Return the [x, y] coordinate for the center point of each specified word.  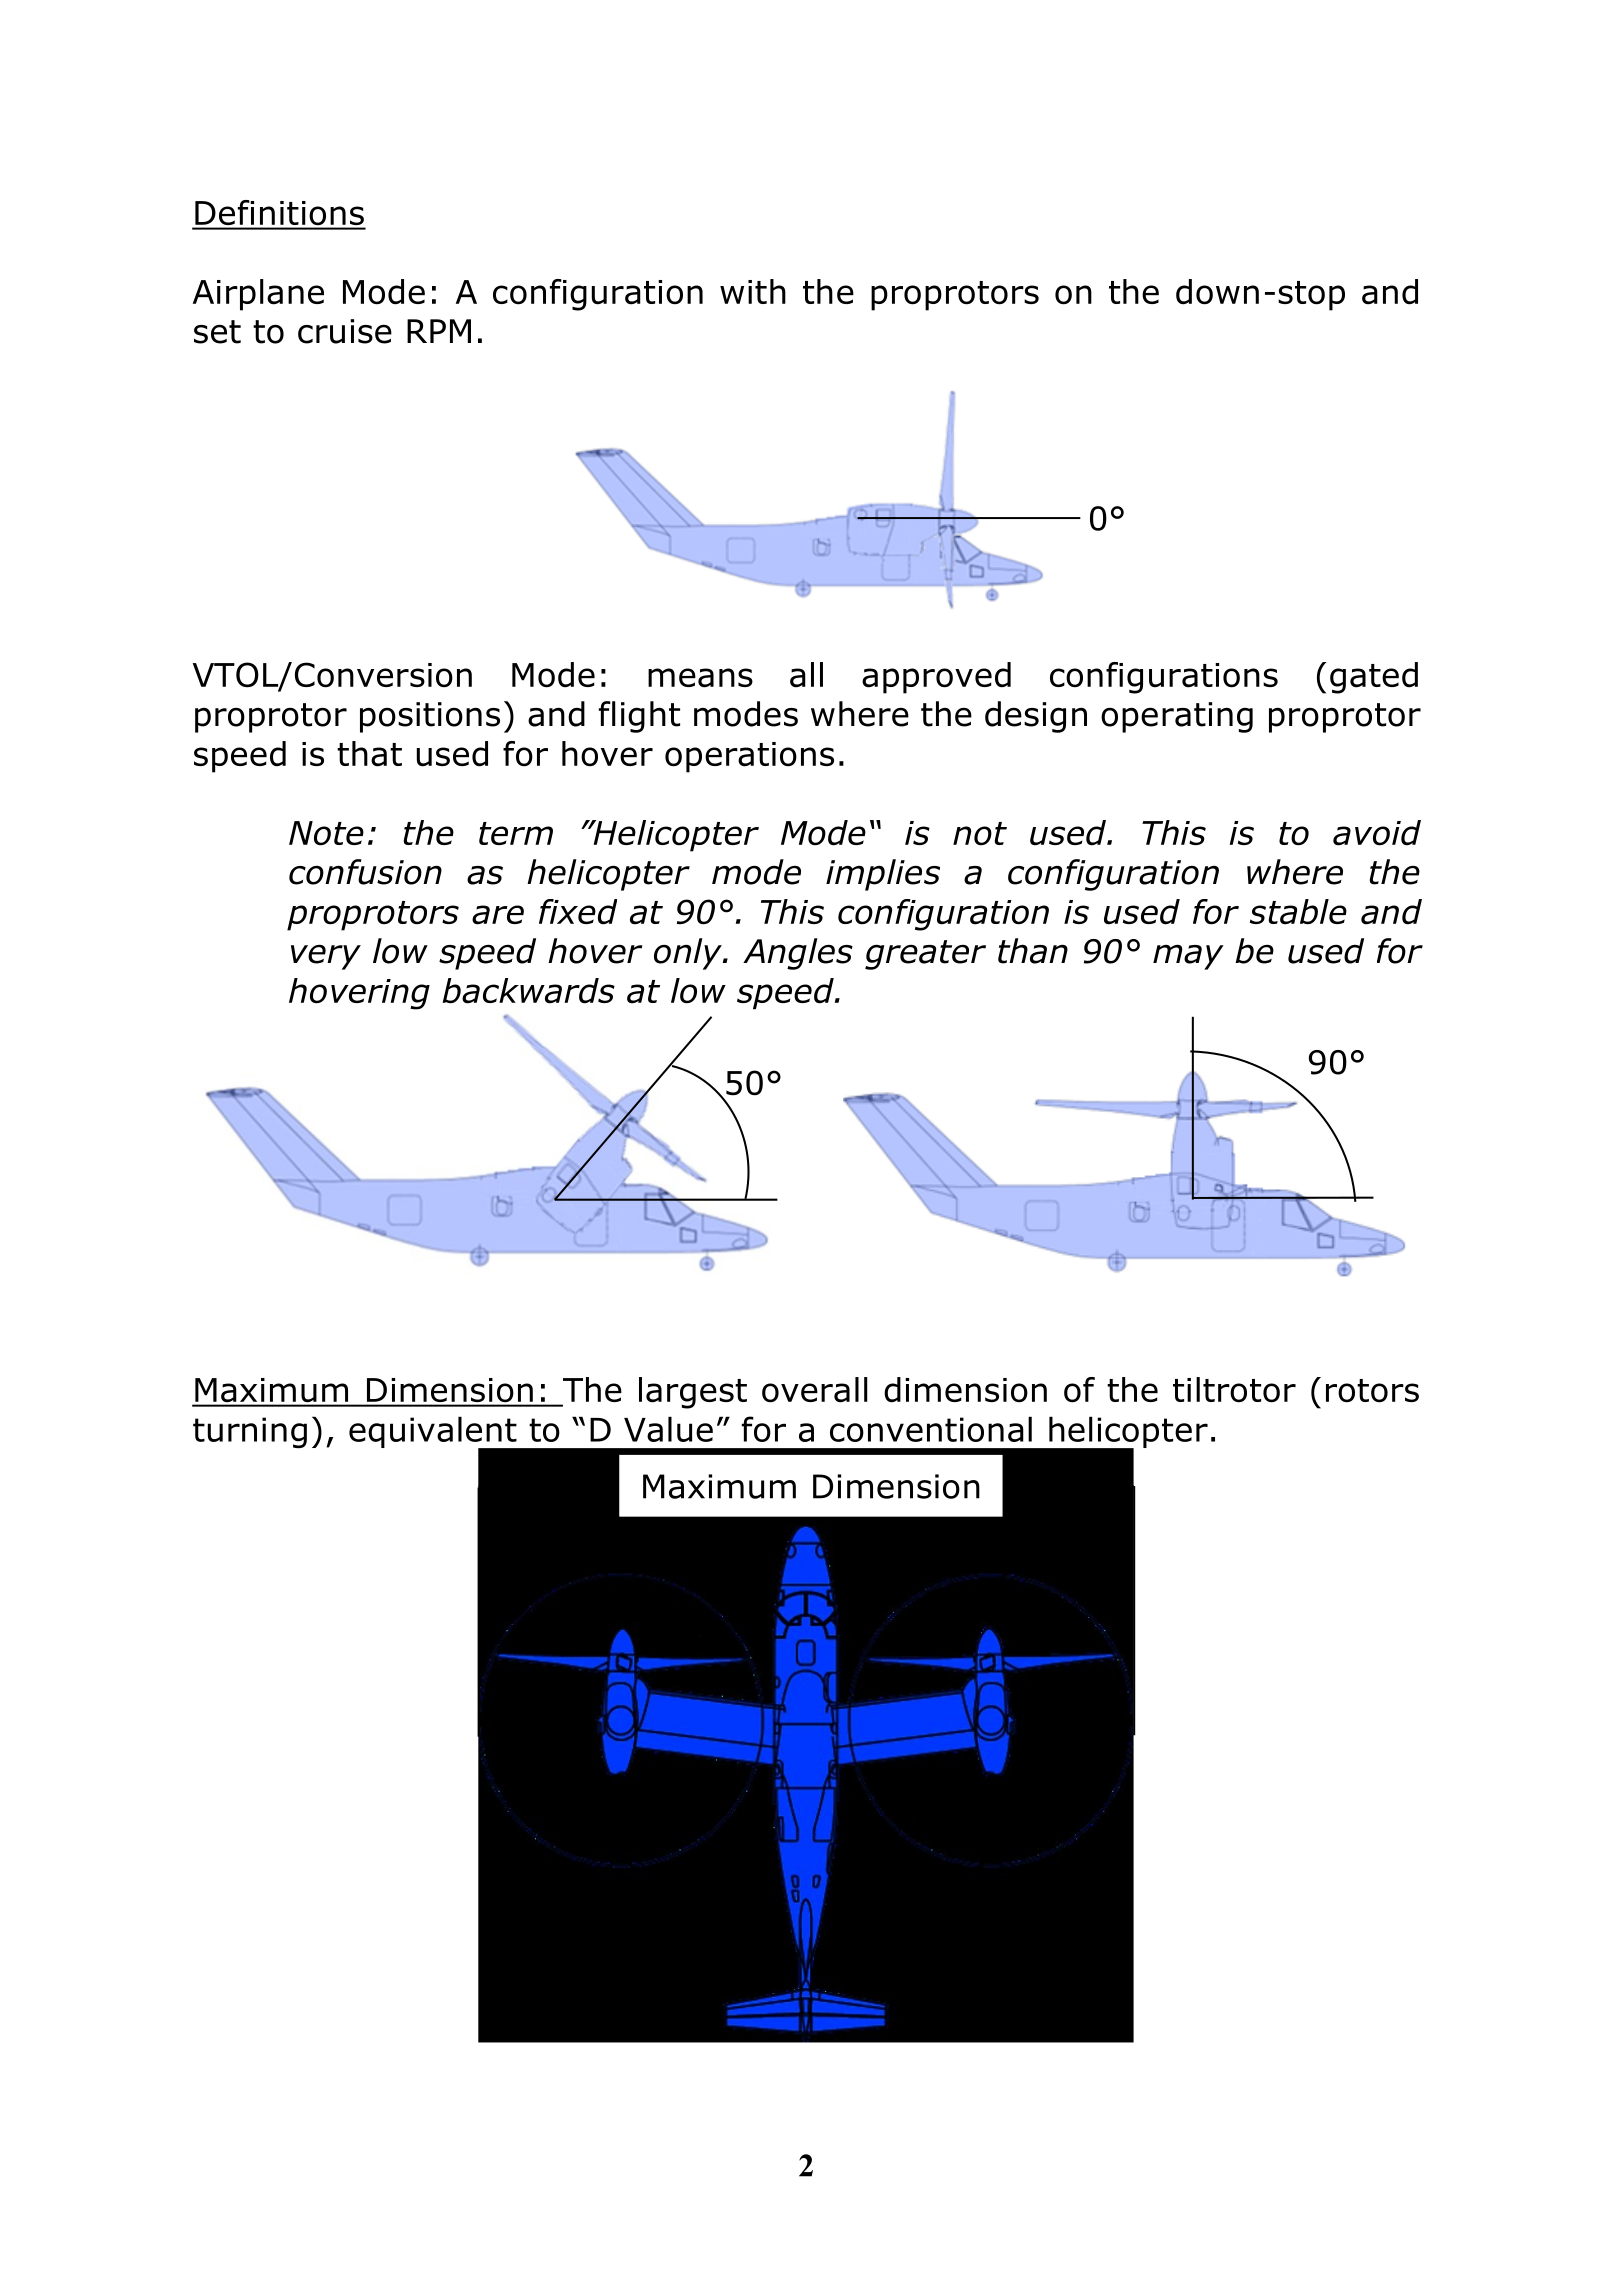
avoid [1377, 833]
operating [1177, 717]
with [753, 291]
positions [430, 717]
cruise [345, 331]
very [326, 957]
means [700, 678]
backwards [528, 991]
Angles [798, 954]
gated [1374, 678]
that [369, 754]
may [1188, 957]
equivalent [434, 1433]
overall [815, 1390]
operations [749, 757]
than [1033, 951]
